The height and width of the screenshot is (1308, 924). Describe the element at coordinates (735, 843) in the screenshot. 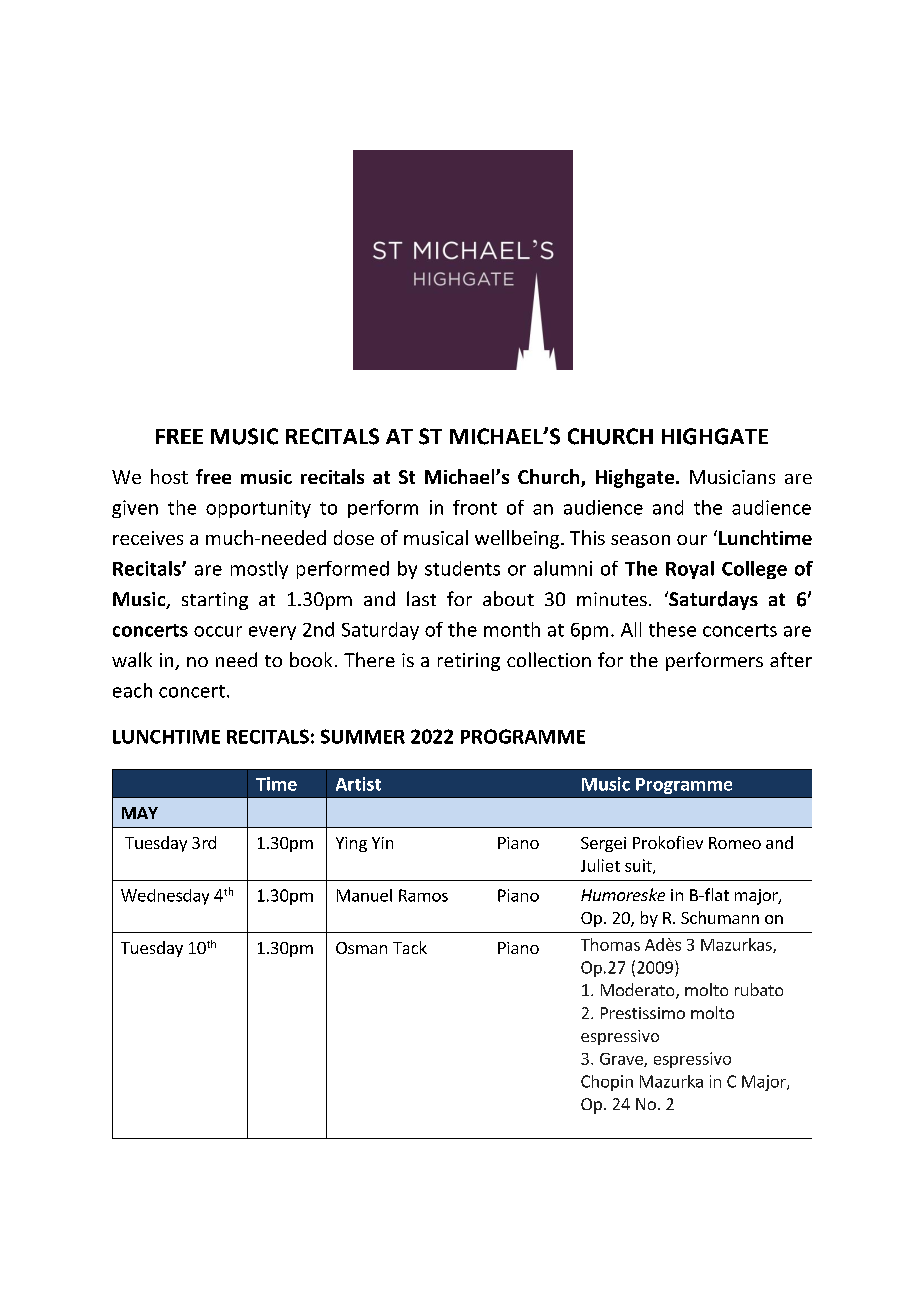

I see `Romeo` at that location.
